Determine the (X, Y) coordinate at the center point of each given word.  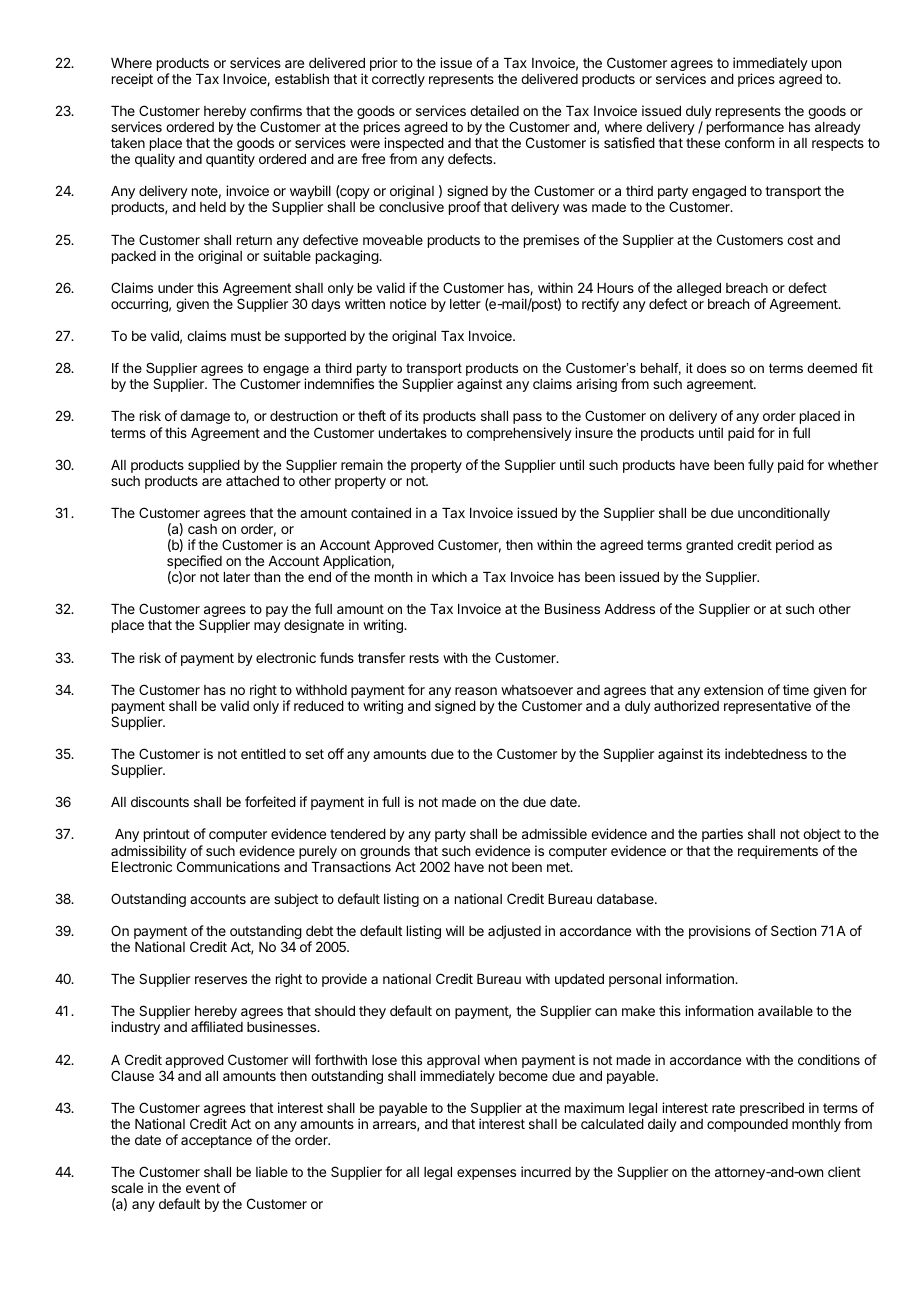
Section (793, 930)
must (246, 336)
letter (465, 304)
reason (476, 691)
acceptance (216, 1141)
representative (767, 707)
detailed (494, 110)
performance (745, 129)
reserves (221, 980)
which (449, 576)
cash (202, 529)
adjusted (514, 932)
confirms (276, 110)
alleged (699, 289)
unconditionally (784, 514)
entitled (263, 753)
